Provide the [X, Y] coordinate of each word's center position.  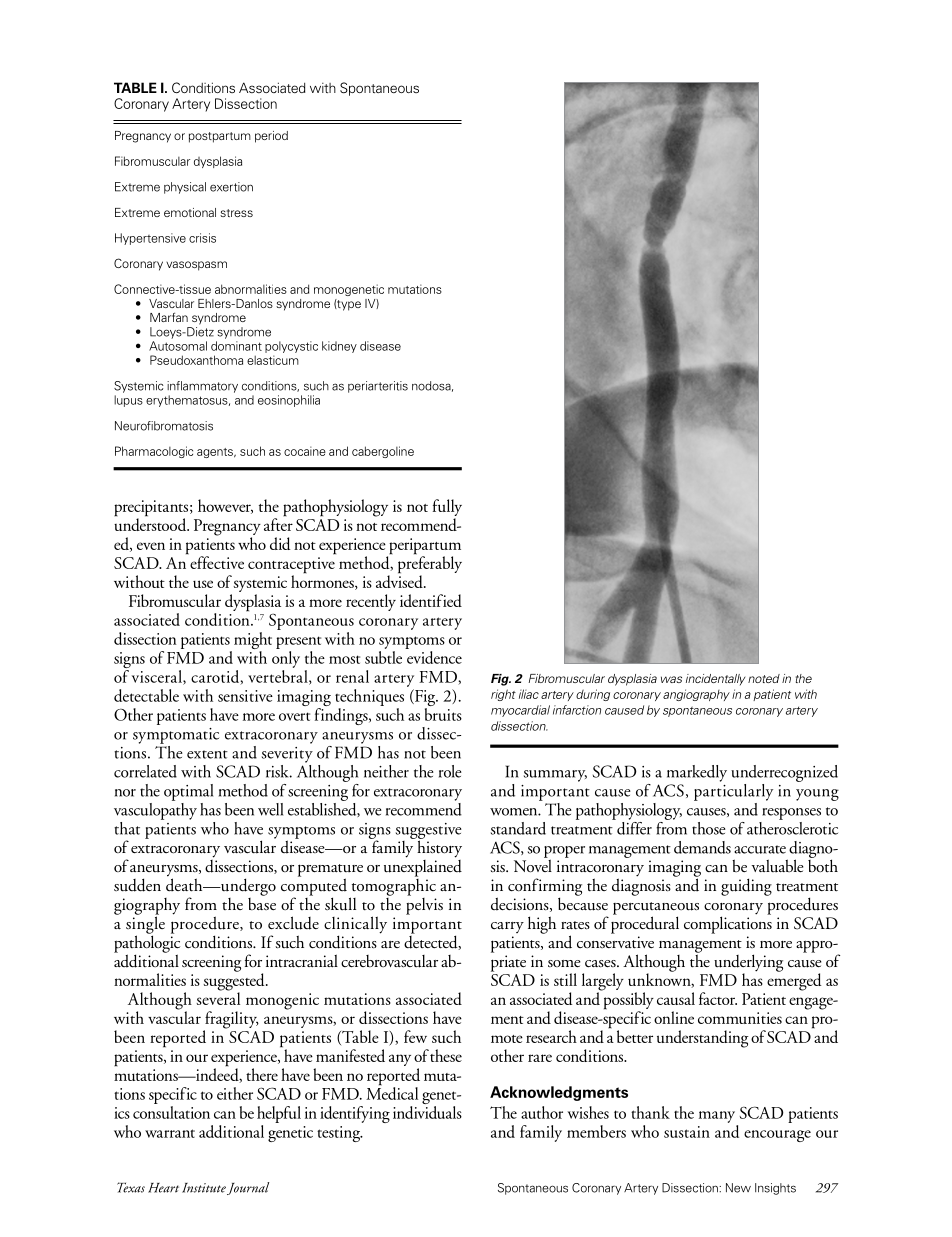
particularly [733, 791]
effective [216, 561]
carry [507, 927]
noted [764, 678]
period [271, 137]
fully [447, 509]
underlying [748, 964]
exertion [231, 187]
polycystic [291, 347]
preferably [430, 565]
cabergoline [383, 452]
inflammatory [202, 387]
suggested [235, 982]
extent [207, 754]
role [450, 771]
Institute [204, 1188]
